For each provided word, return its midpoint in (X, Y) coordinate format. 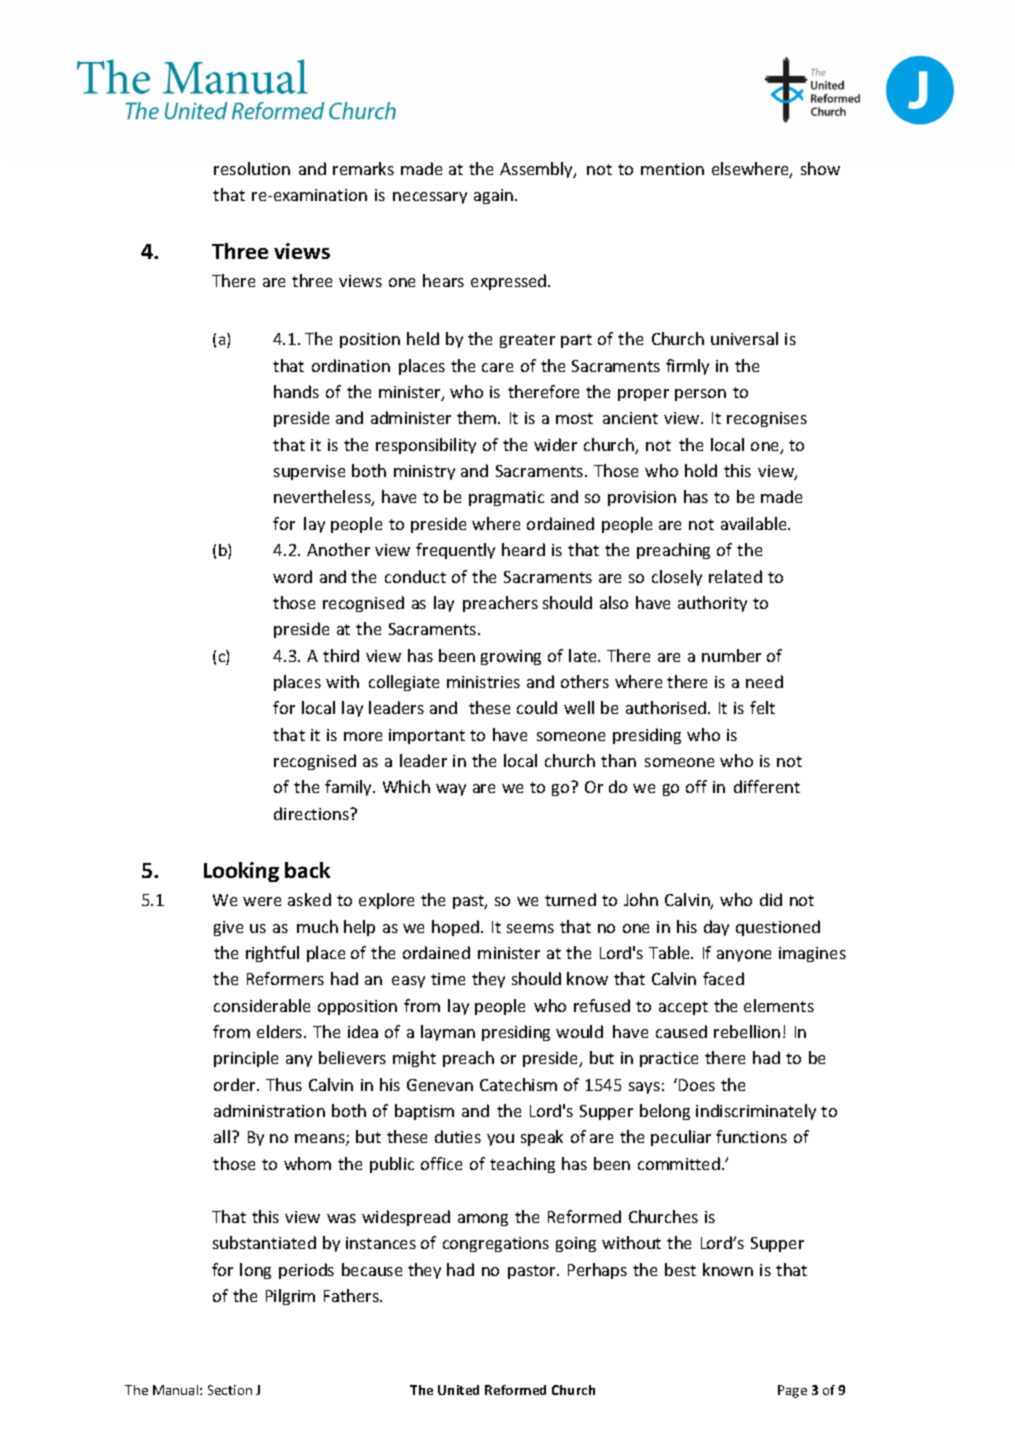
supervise (309, 472)
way (451, 790)
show (820, 168)
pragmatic (506, 498)
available (755, 523)
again (495, 196)
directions (313, 813)
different (767, 786)
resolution (252, 168)
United (458, 1390)
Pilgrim (290, 1297)
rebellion (747, 1031)
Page (792, 1391)
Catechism (518, 1084)
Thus (284, 1084)
